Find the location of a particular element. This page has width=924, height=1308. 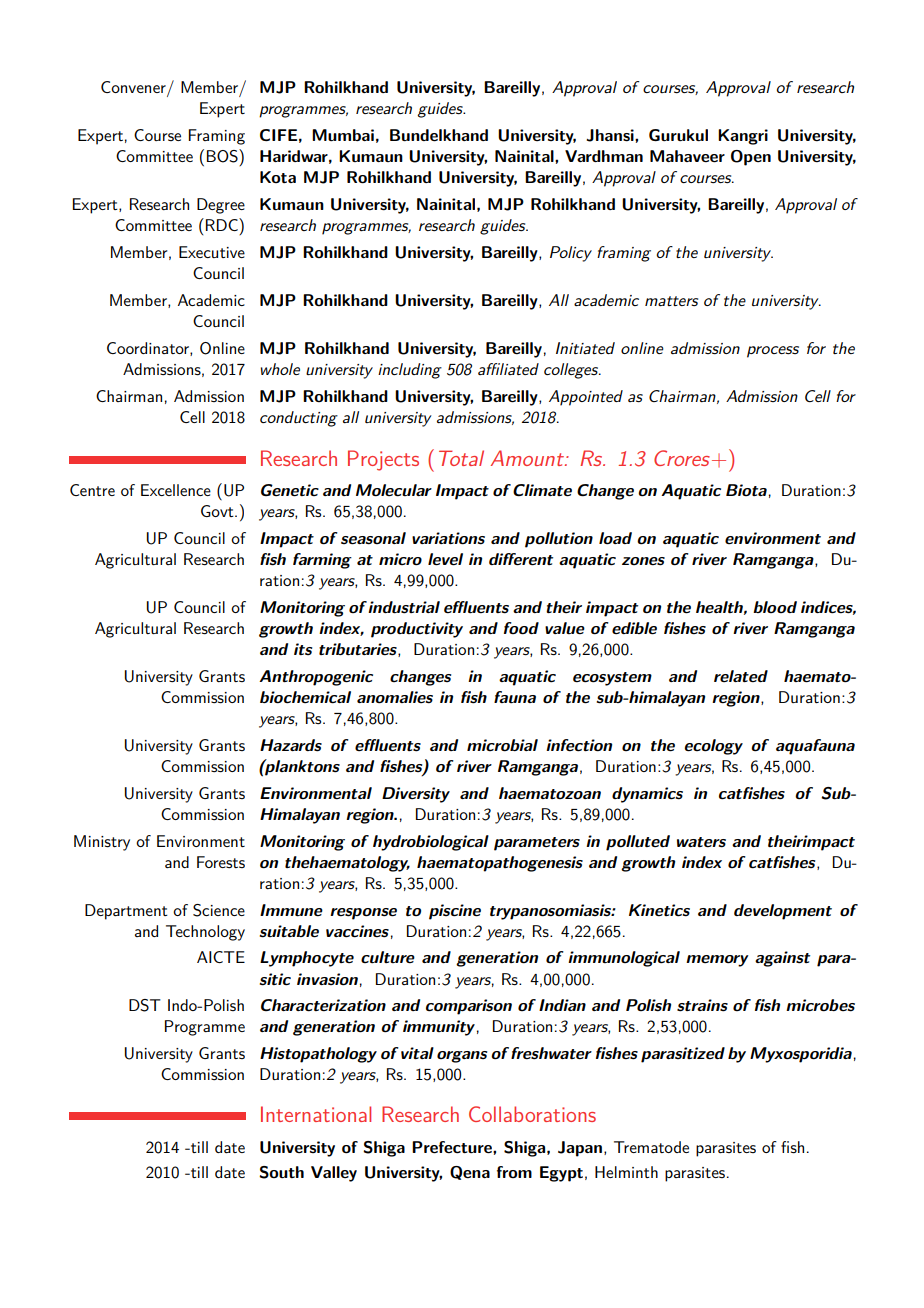

whole is located at coordinates (280, 369).
